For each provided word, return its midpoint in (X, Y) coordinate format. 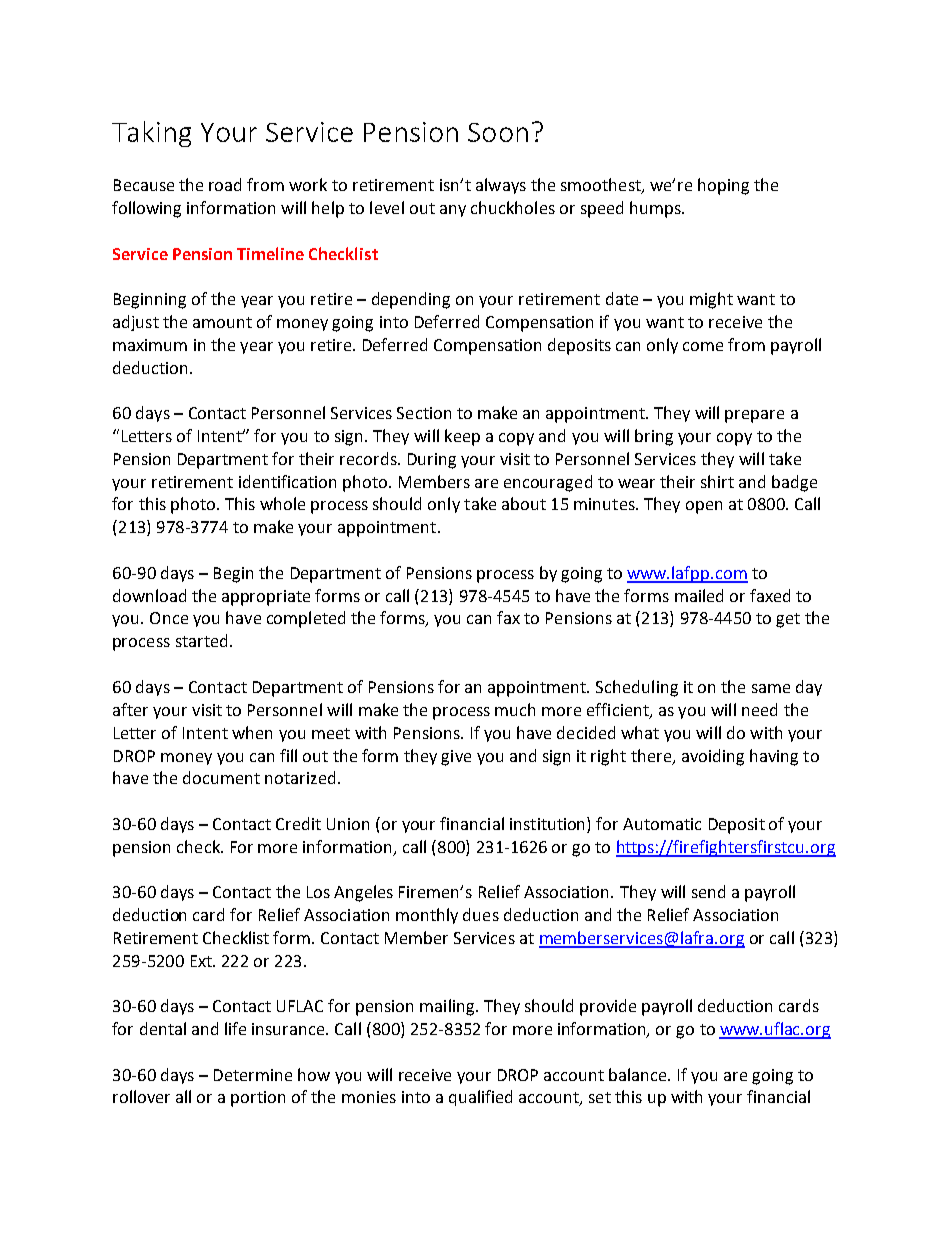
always (501, 186)
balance (639, 1074)
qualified (480, 1098)
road (225, 184)
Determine (253, 1075)
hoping (723, 186)
